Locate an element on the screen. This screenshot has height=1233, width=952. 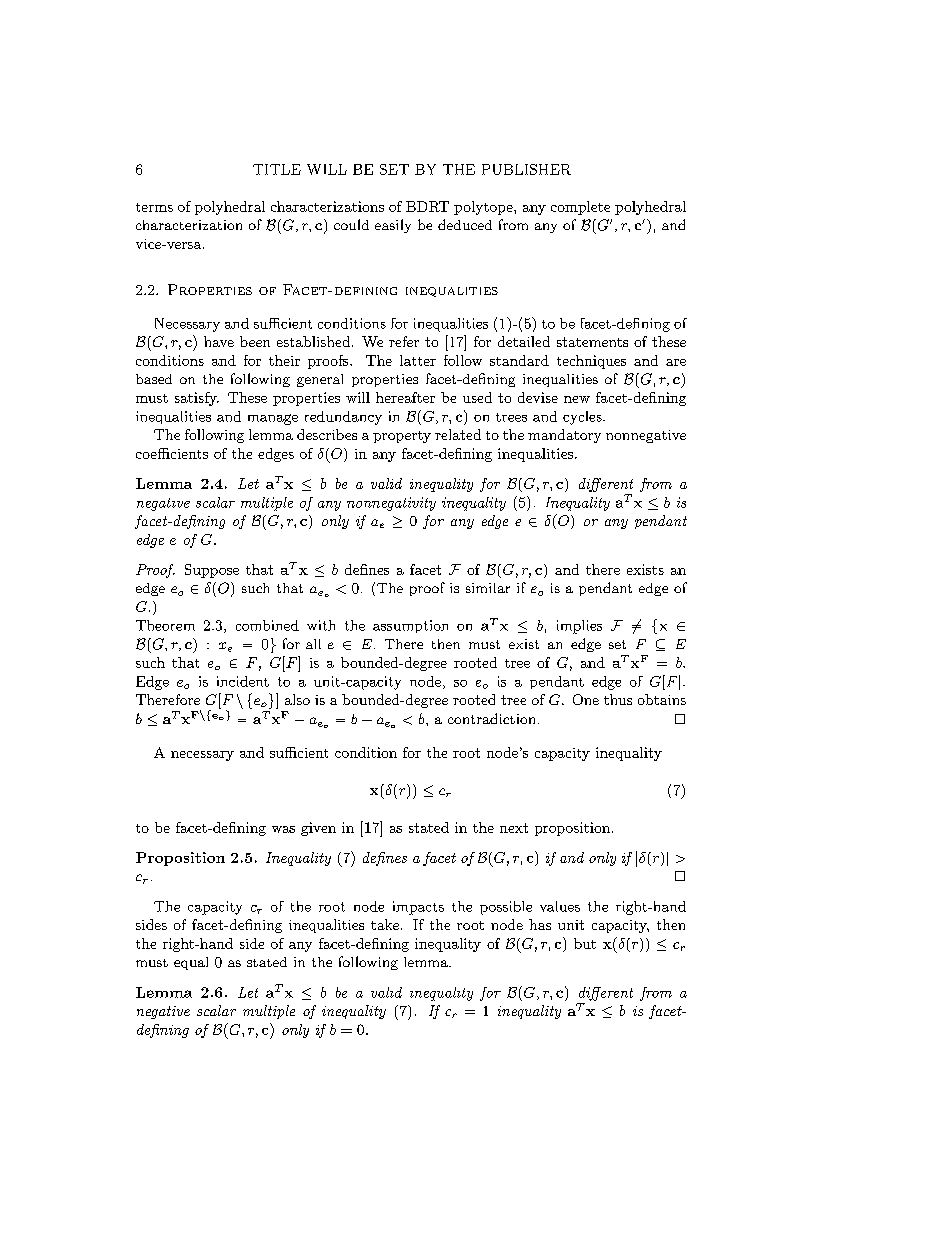
impacts is located at coordinates (418, 908).
